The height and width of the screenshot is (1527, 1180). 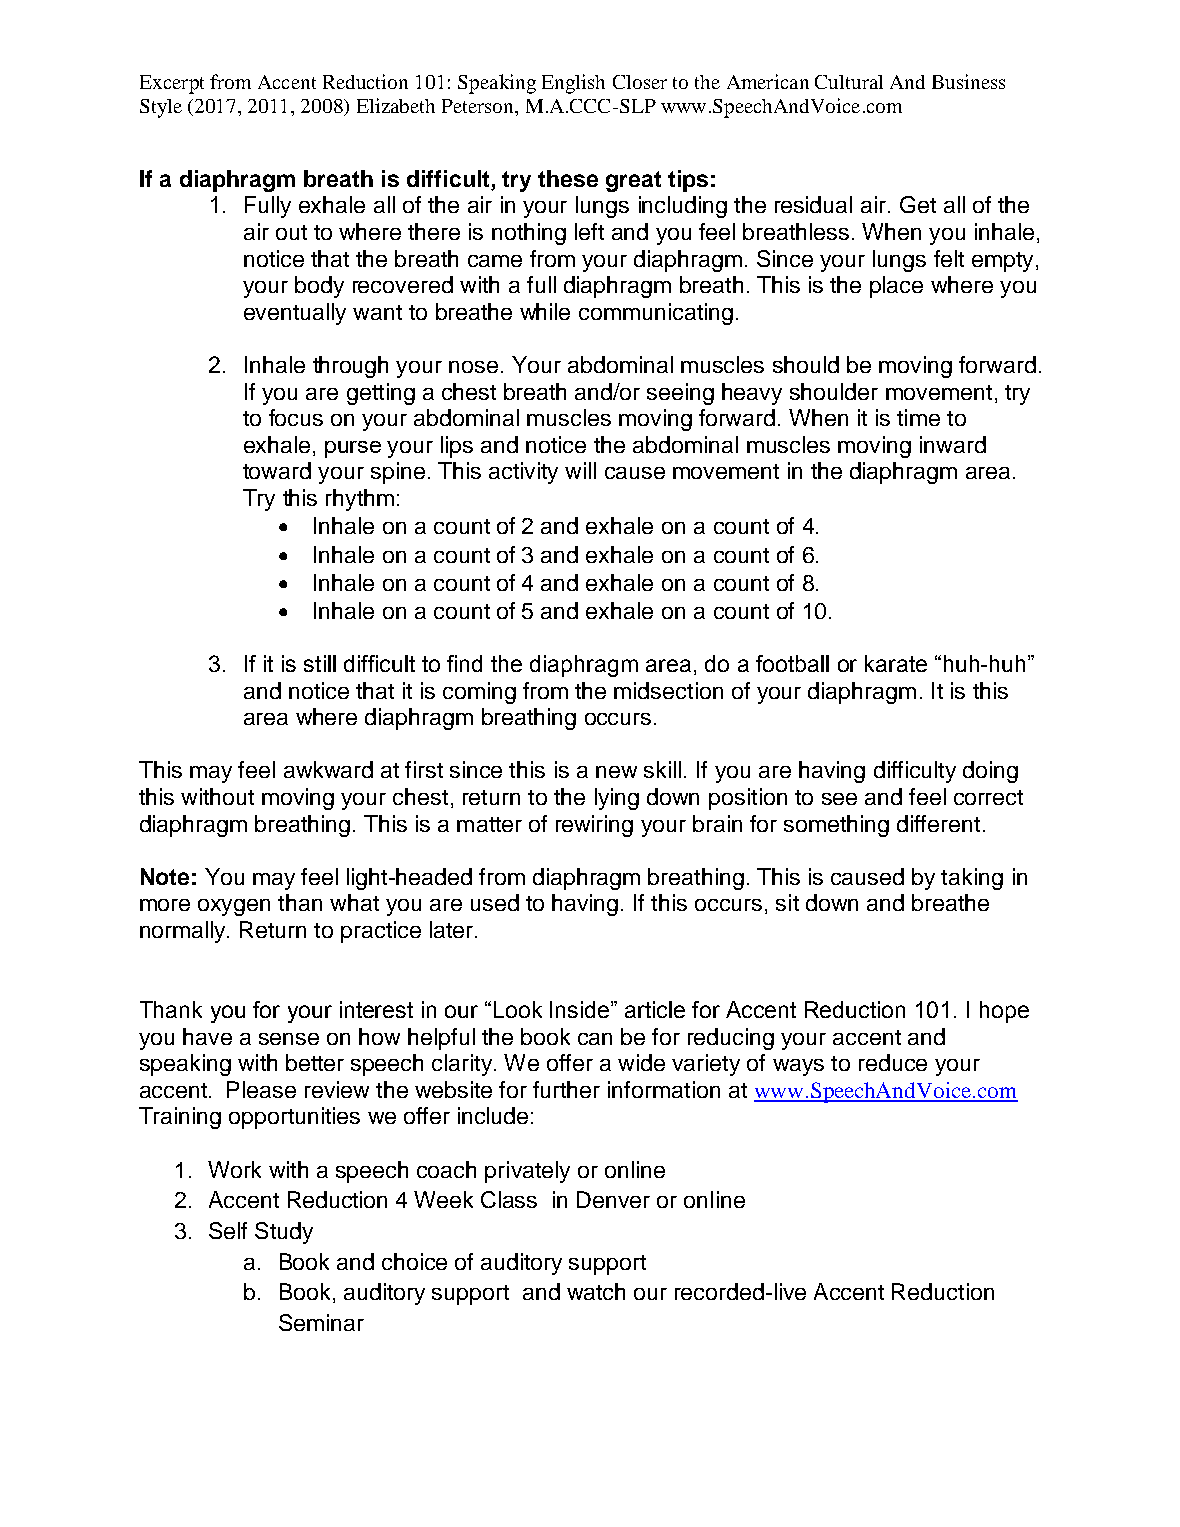 What do you see at coordinates (953, 444) in the screenshot?
I see `inward` at bounding box center [953, 444].
